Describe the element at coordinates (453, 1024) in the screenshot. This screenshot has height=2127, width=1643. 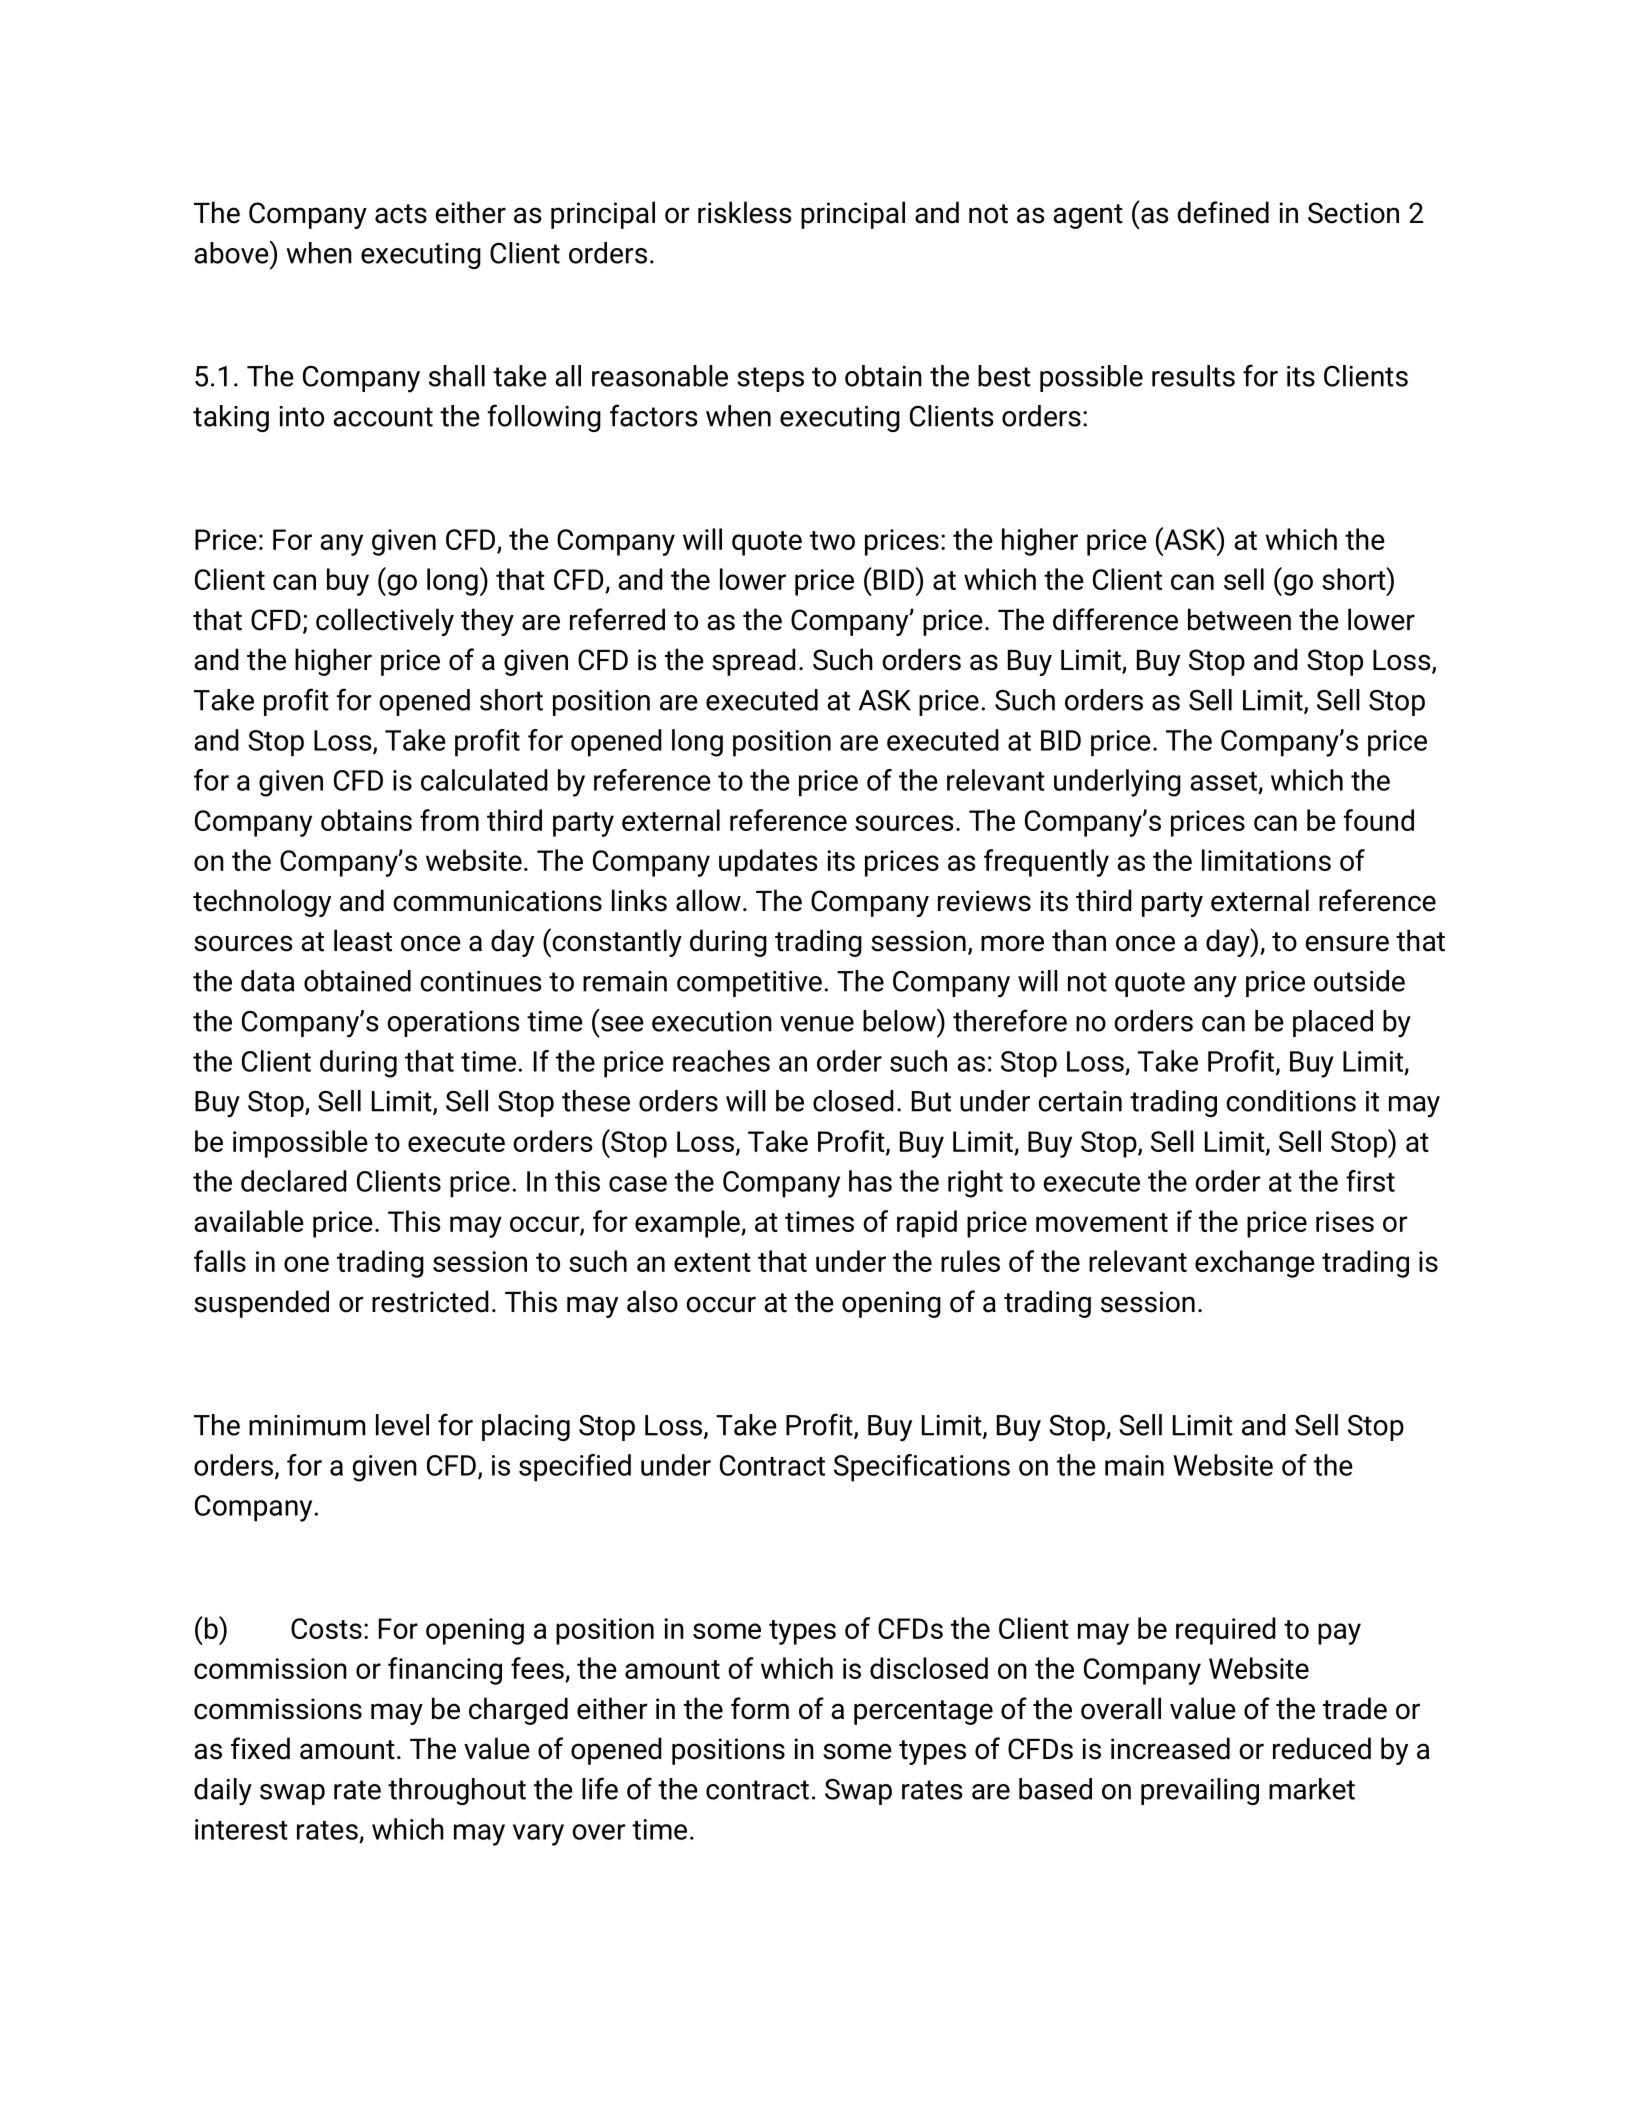
I see `operations` at that location.
